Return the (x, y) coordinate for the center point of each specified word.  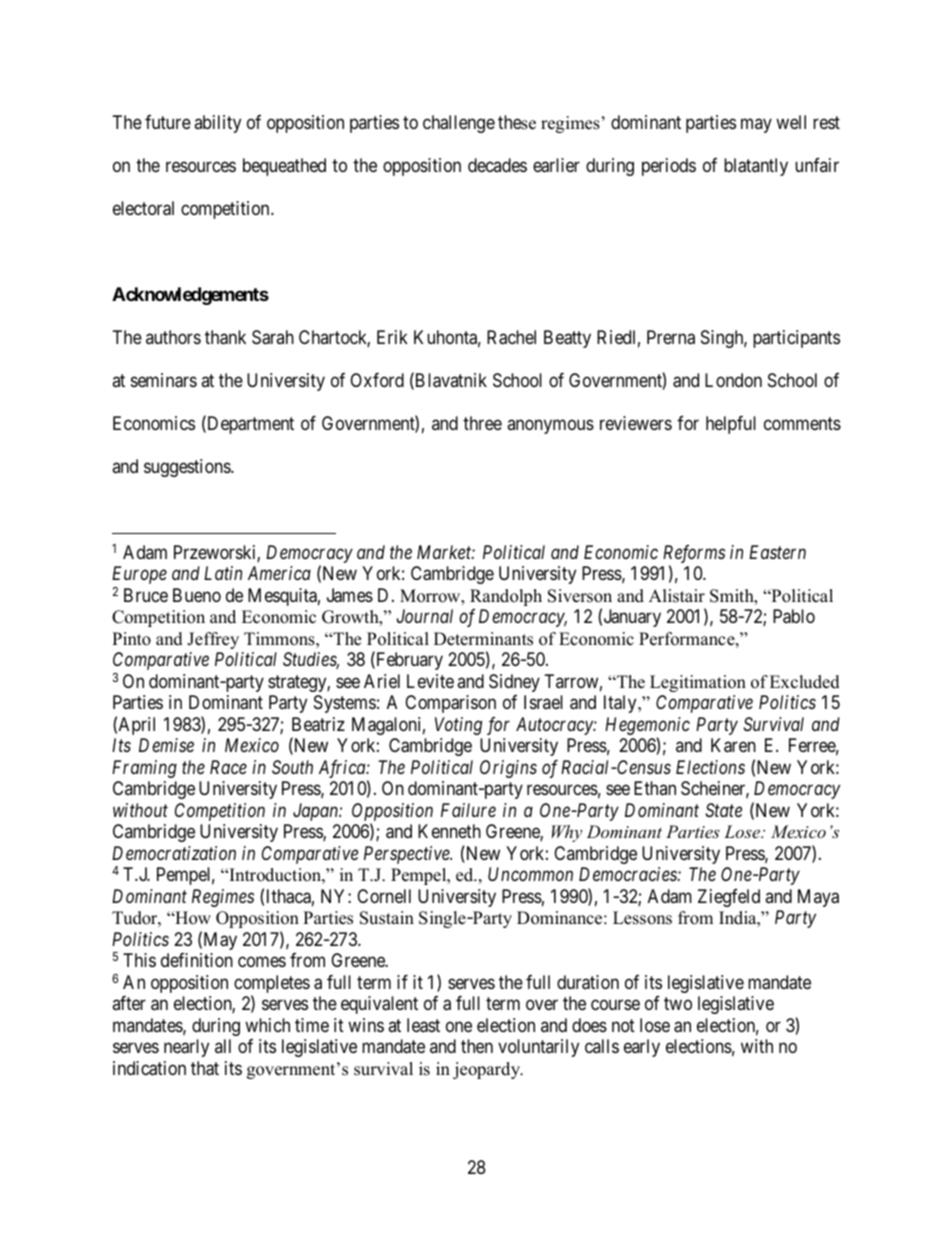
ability (217, 124)
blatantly (756, 167)
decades (497, 165)
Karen (733, 745)
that (205, 1068)
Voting (458, 726)
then (477, 1046)
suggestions (188, 468)
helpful (731, 425)
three (482, 423)
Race (228, 767)
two (678, 1003)
